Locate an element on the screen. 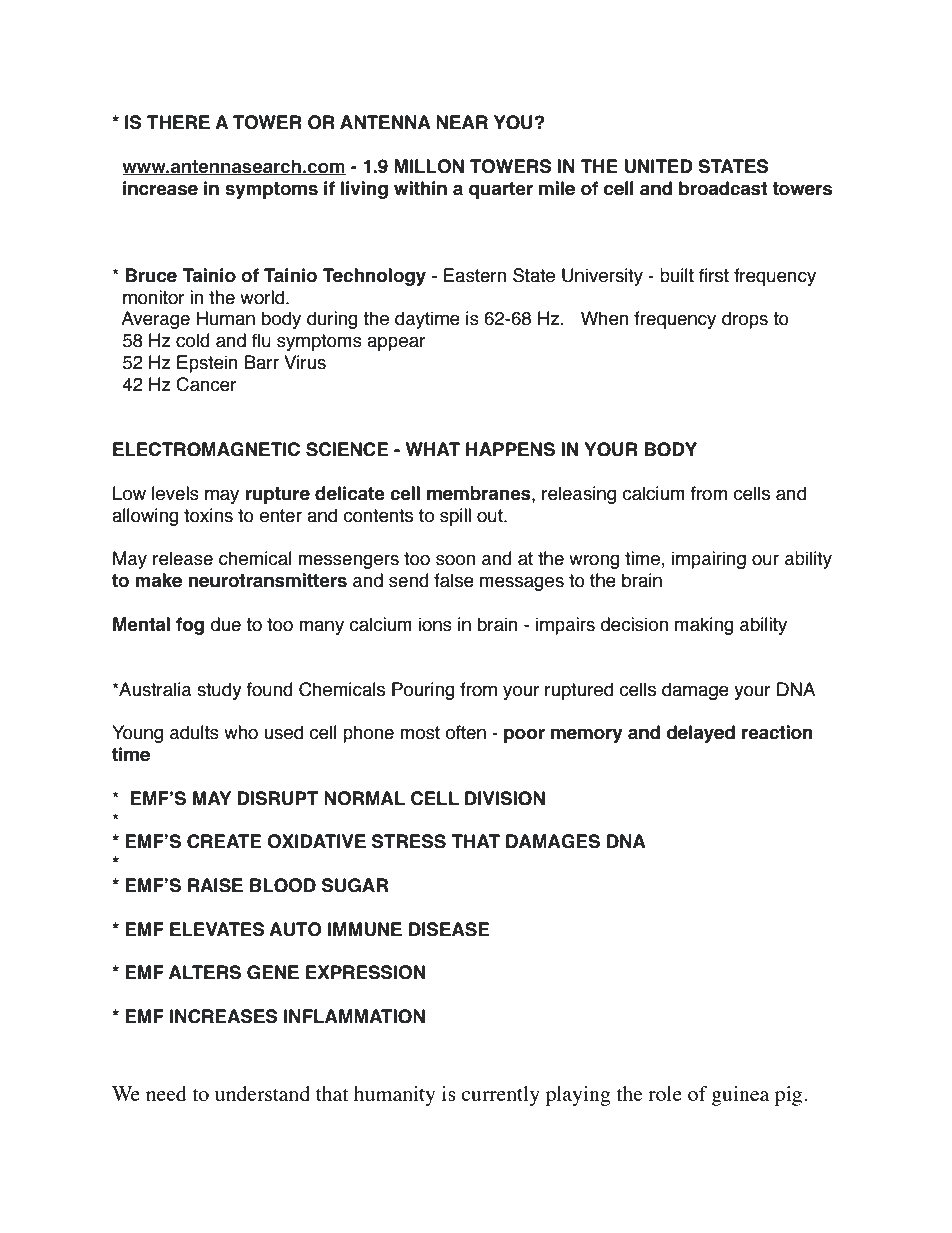  THERE is located at coordinates (178, 122).
